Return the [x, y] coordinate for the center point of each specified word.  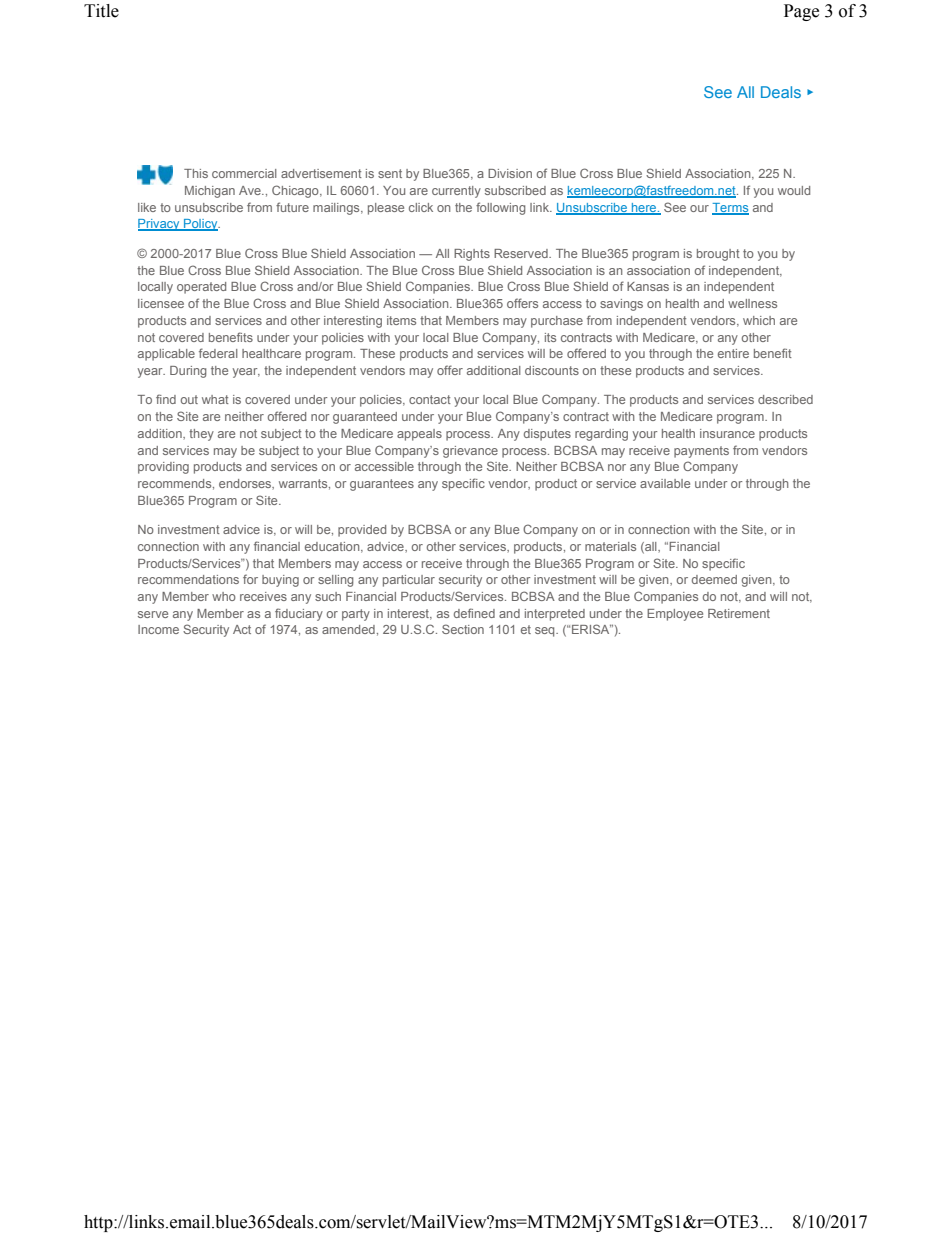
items [401, 320]
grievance [470, 452]
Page [801, 12]
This [196, 173]
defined [474, 613]
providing [163, 468]
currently [456, 192]
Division [510, 173]
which [759, 320]
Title [101, 11]
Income [158, 629]
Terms [730, 208]
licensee [161, 303]
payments [701, 452]
